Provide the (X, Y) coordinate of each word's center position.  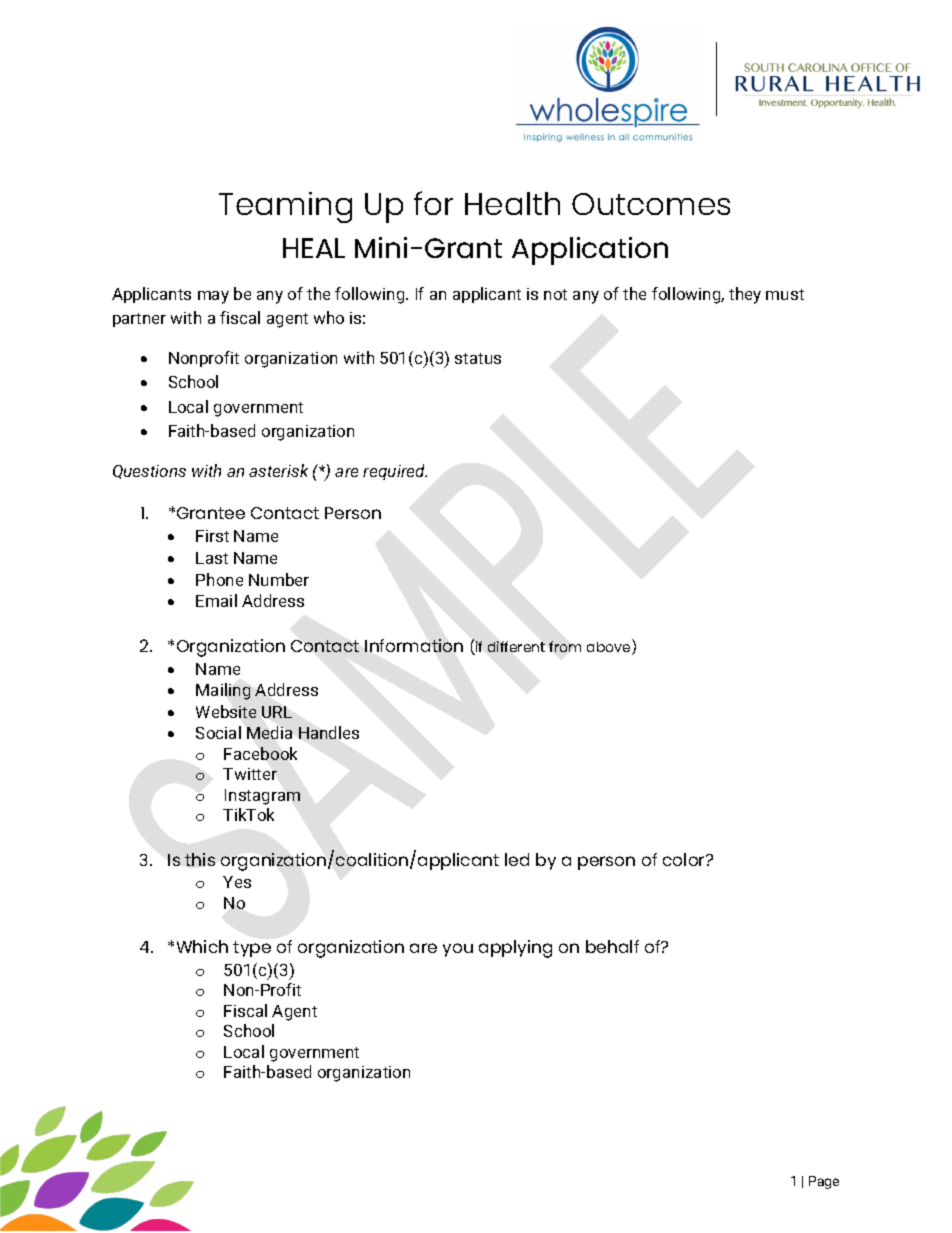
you (458, 950)
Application (590, 251)
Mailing (223, 691)
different (516, 646)
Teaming (285, 207)
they (745, 295)
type (252, 949)
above (610, 647)
